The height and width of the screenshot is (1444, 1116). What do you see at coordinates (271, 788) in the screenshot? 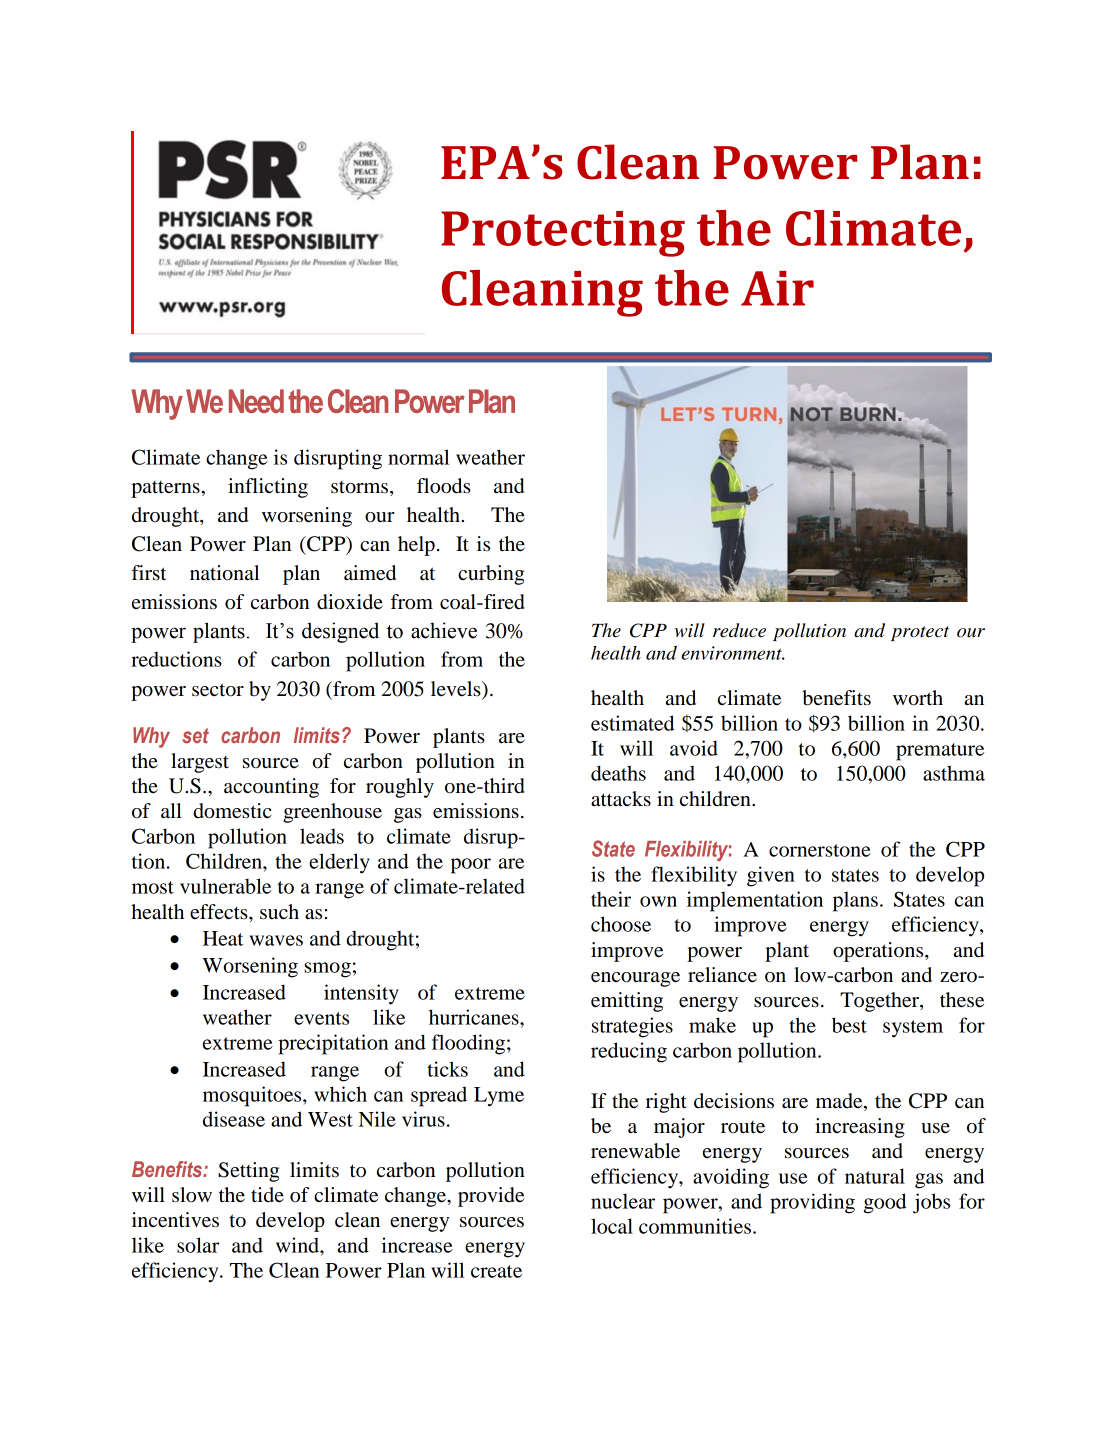
I see `accounting` at bounding box center [271, 788].
